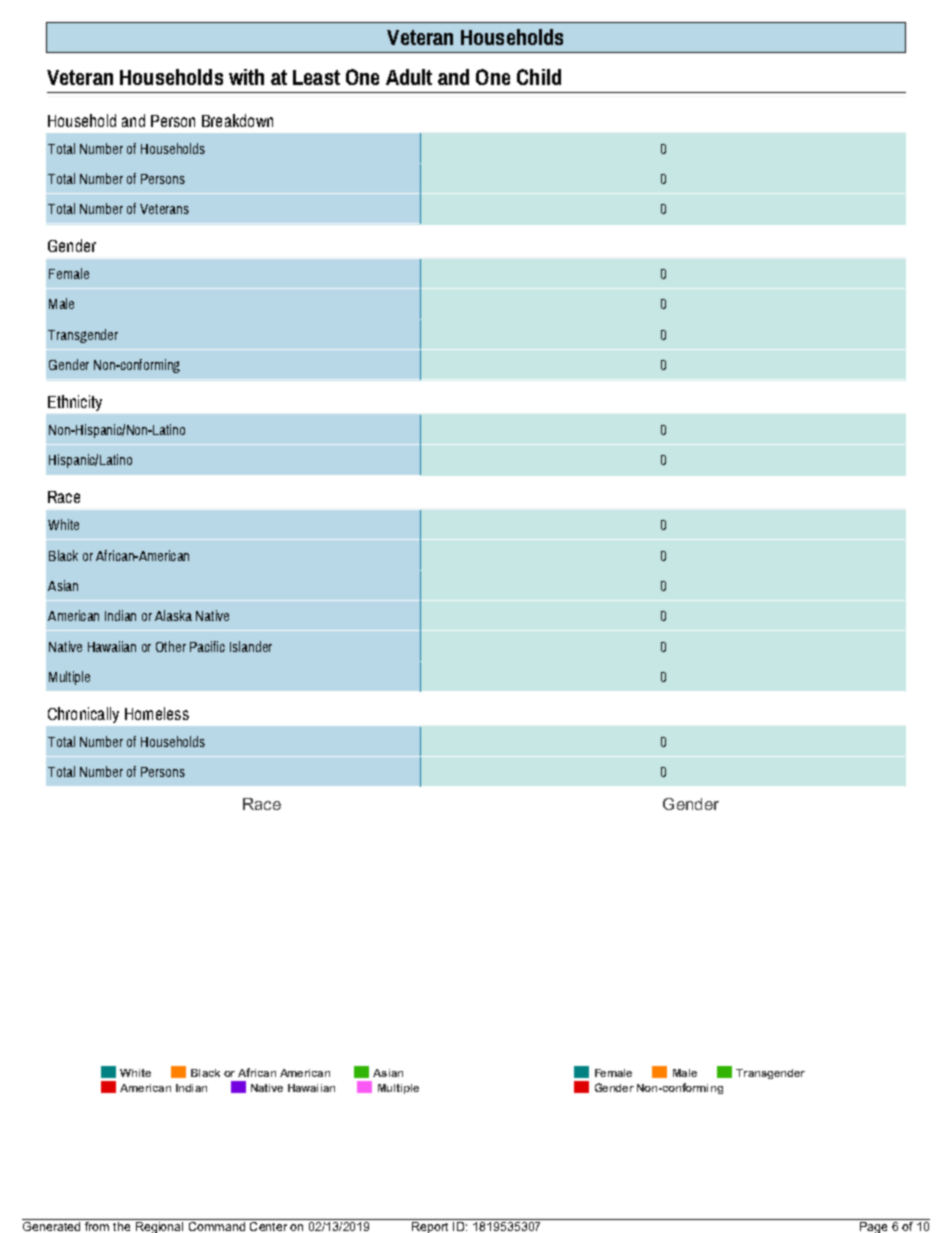  I want to click on Command, so click(216, 1225).
